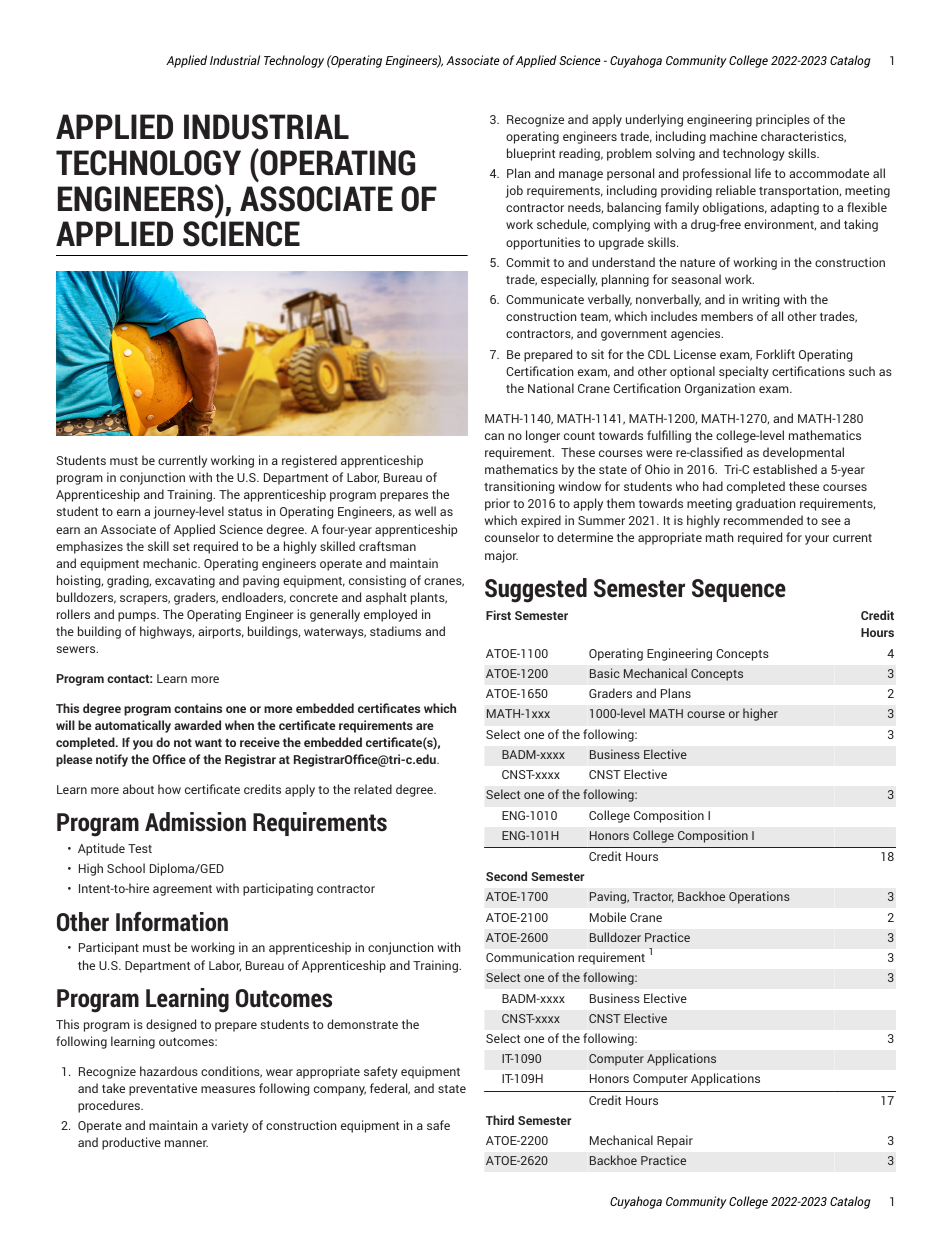 This page has height=1233, width=952. What do you see at coordinates (775, 354) in the page?
I see `Forklift` at bounding box center [775, 354].
